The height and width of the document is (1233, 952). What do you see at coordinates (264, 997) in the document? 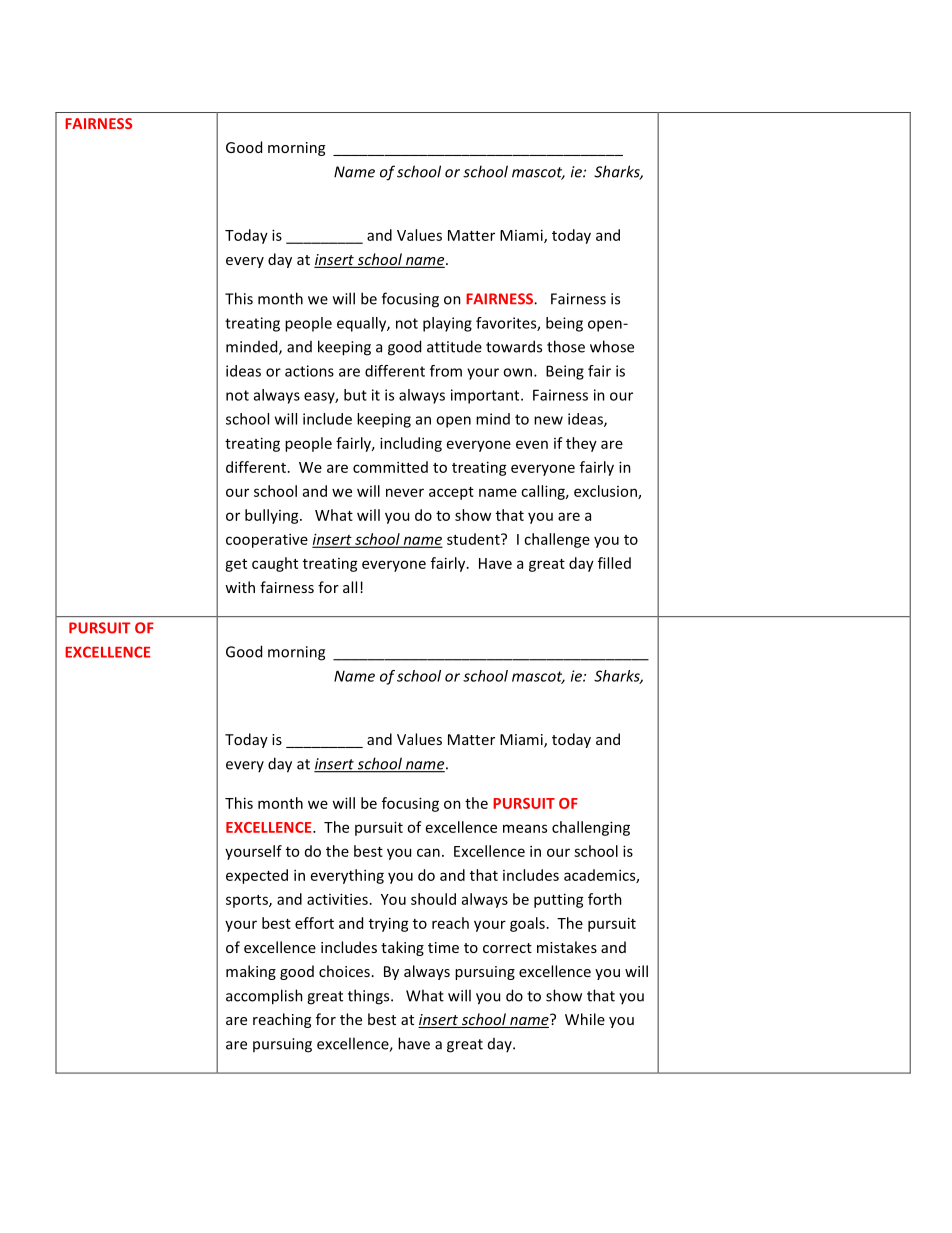
I see `accomplish` at bounding box center [264, 997].
